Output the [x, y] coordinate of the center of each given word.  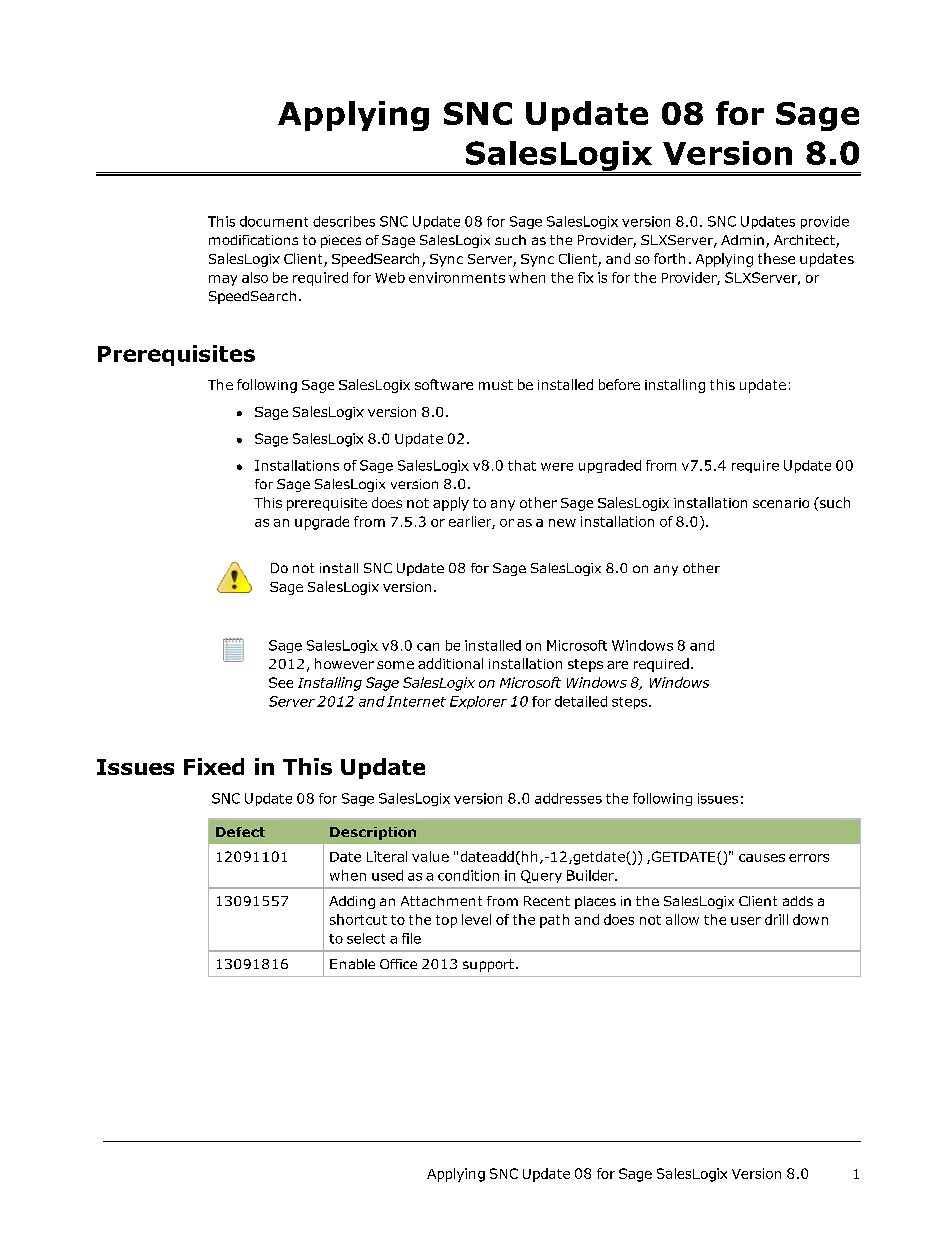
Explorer [478, 702]
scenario [781, 503]
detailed [581, 701]
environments [457, 277]
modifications [253, 240]
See [281, 682]
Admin [742, 240]
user [746, 921]
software [444, 384]
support [488, 965]
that [522, 465]
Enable [352, 964]
